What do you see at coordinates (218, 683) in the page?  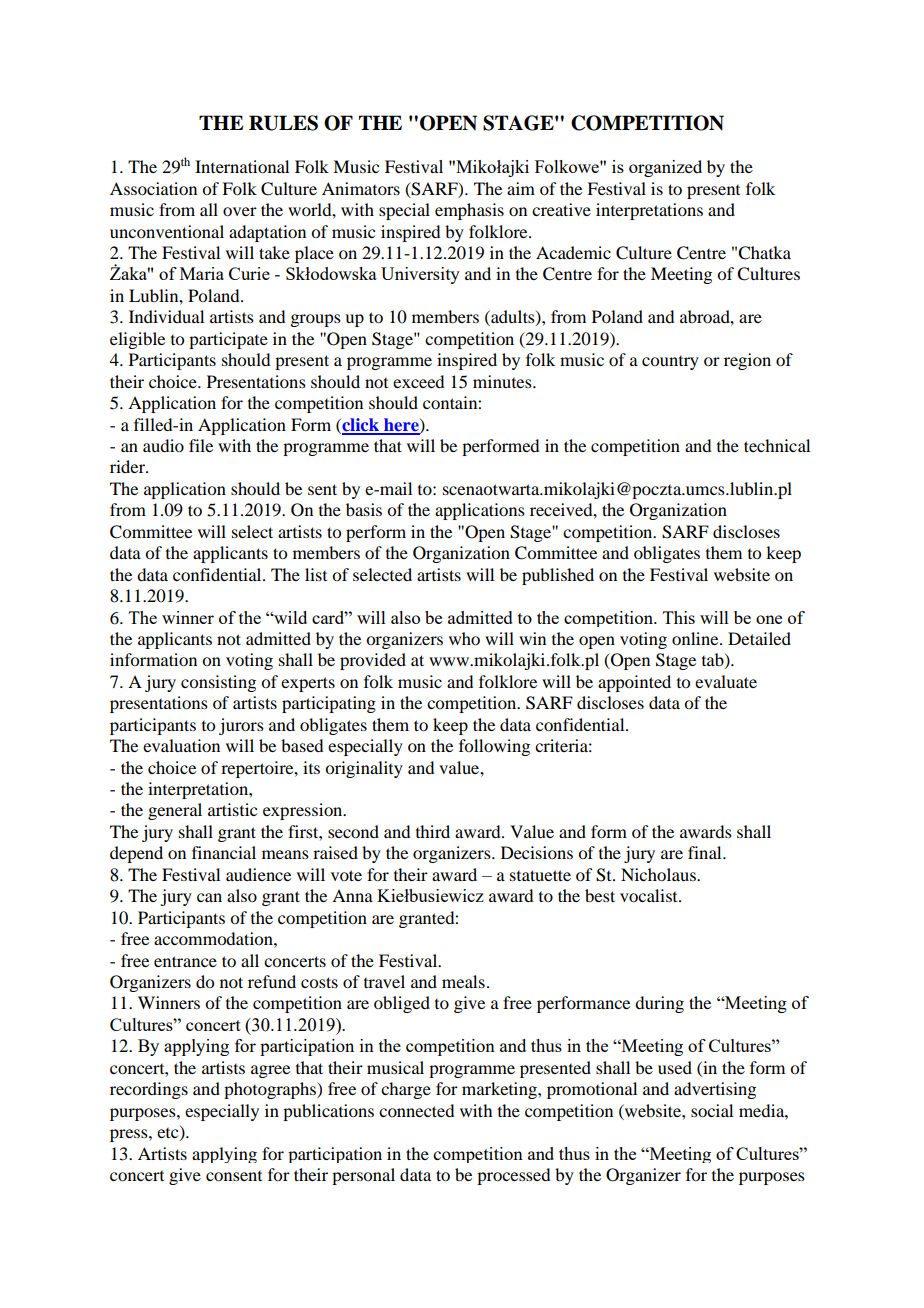 I see `consisting` at bounding box center [218, 683].
